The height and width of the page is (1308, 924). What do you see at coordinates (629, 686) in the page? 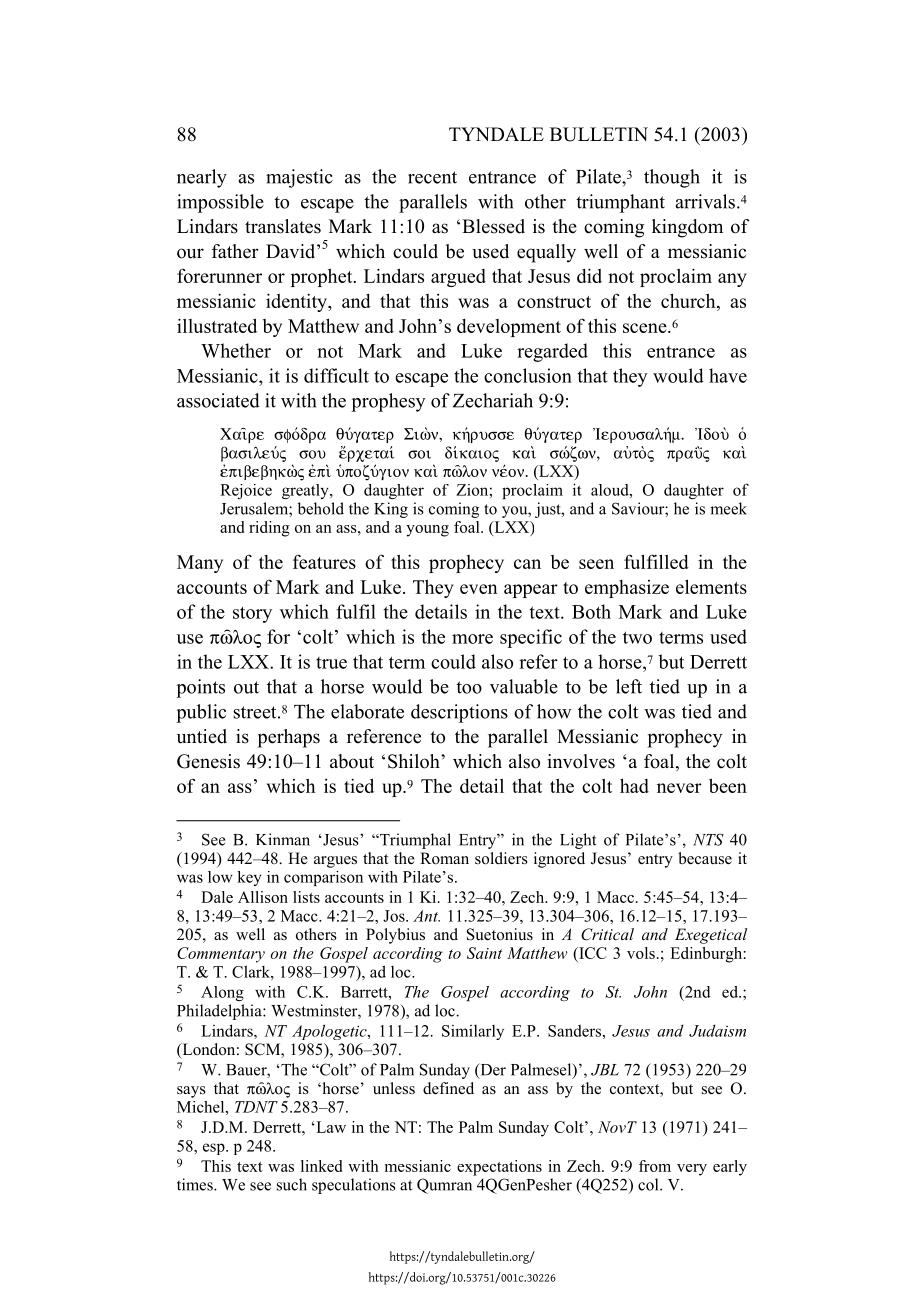
I see `left` at bounding box center [629, 686].
